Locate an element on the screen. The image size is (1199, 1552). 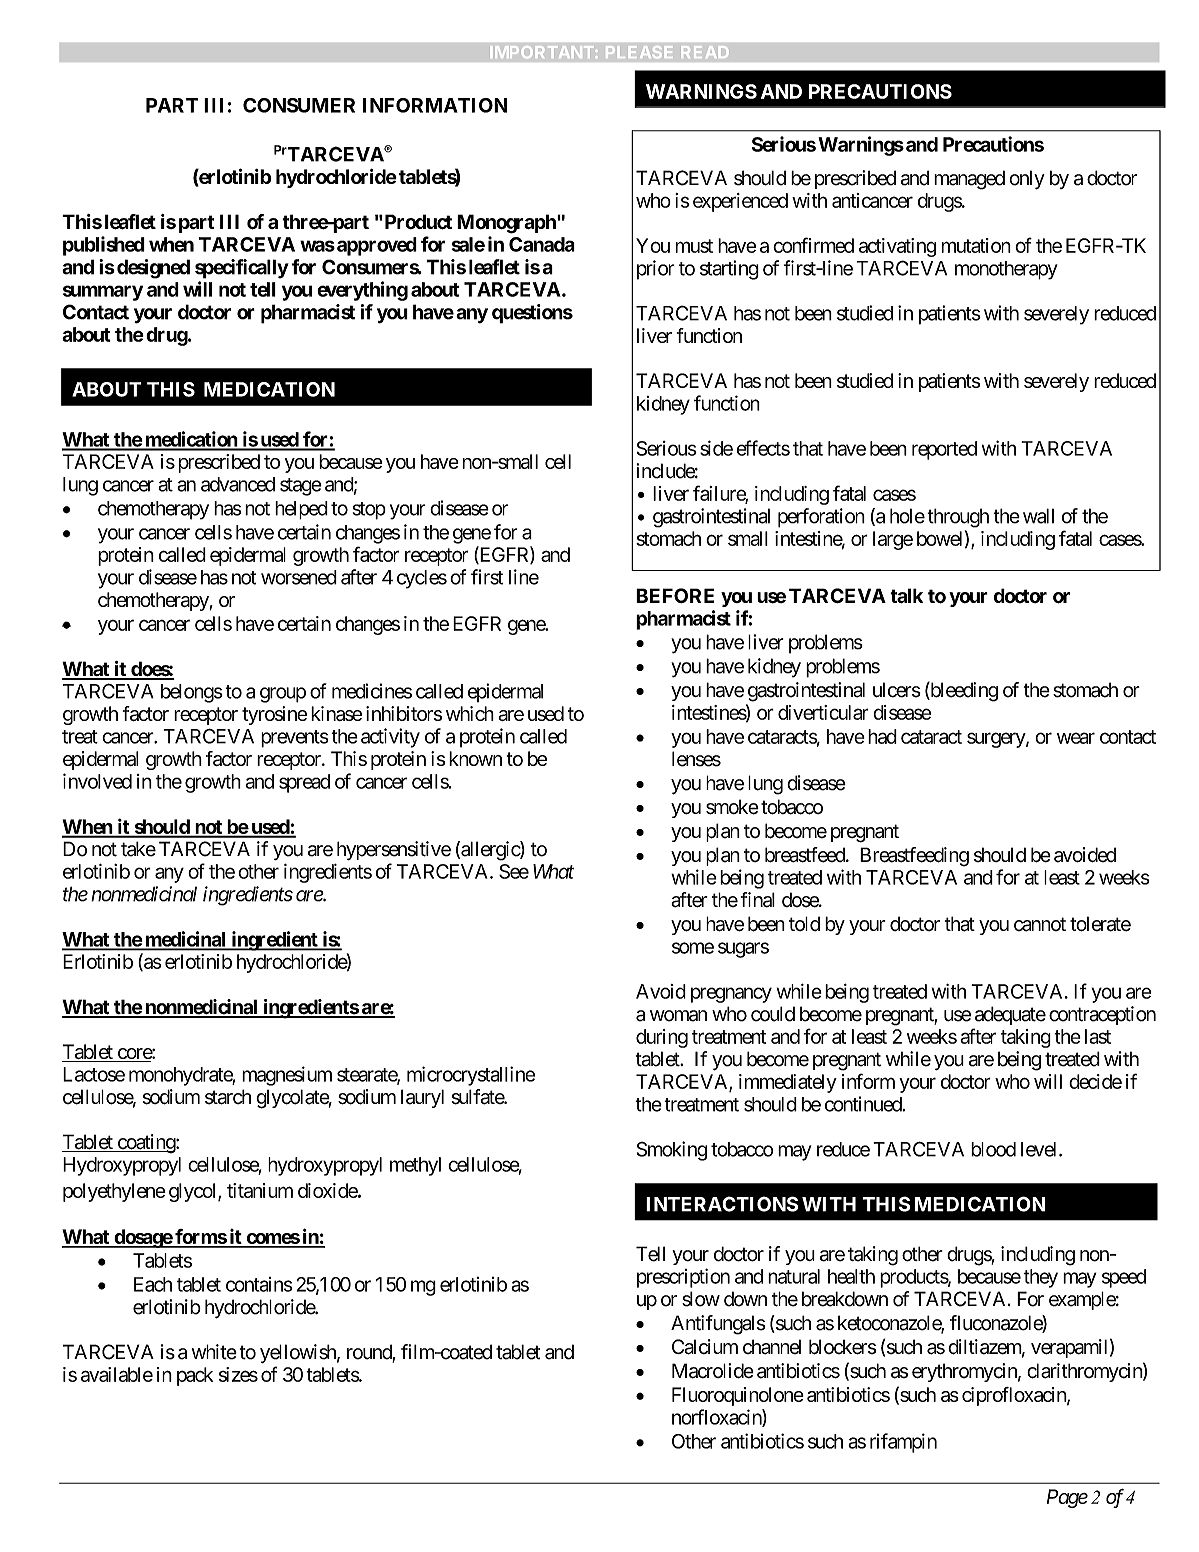
Page is located at coordinates (1067, 1498).
